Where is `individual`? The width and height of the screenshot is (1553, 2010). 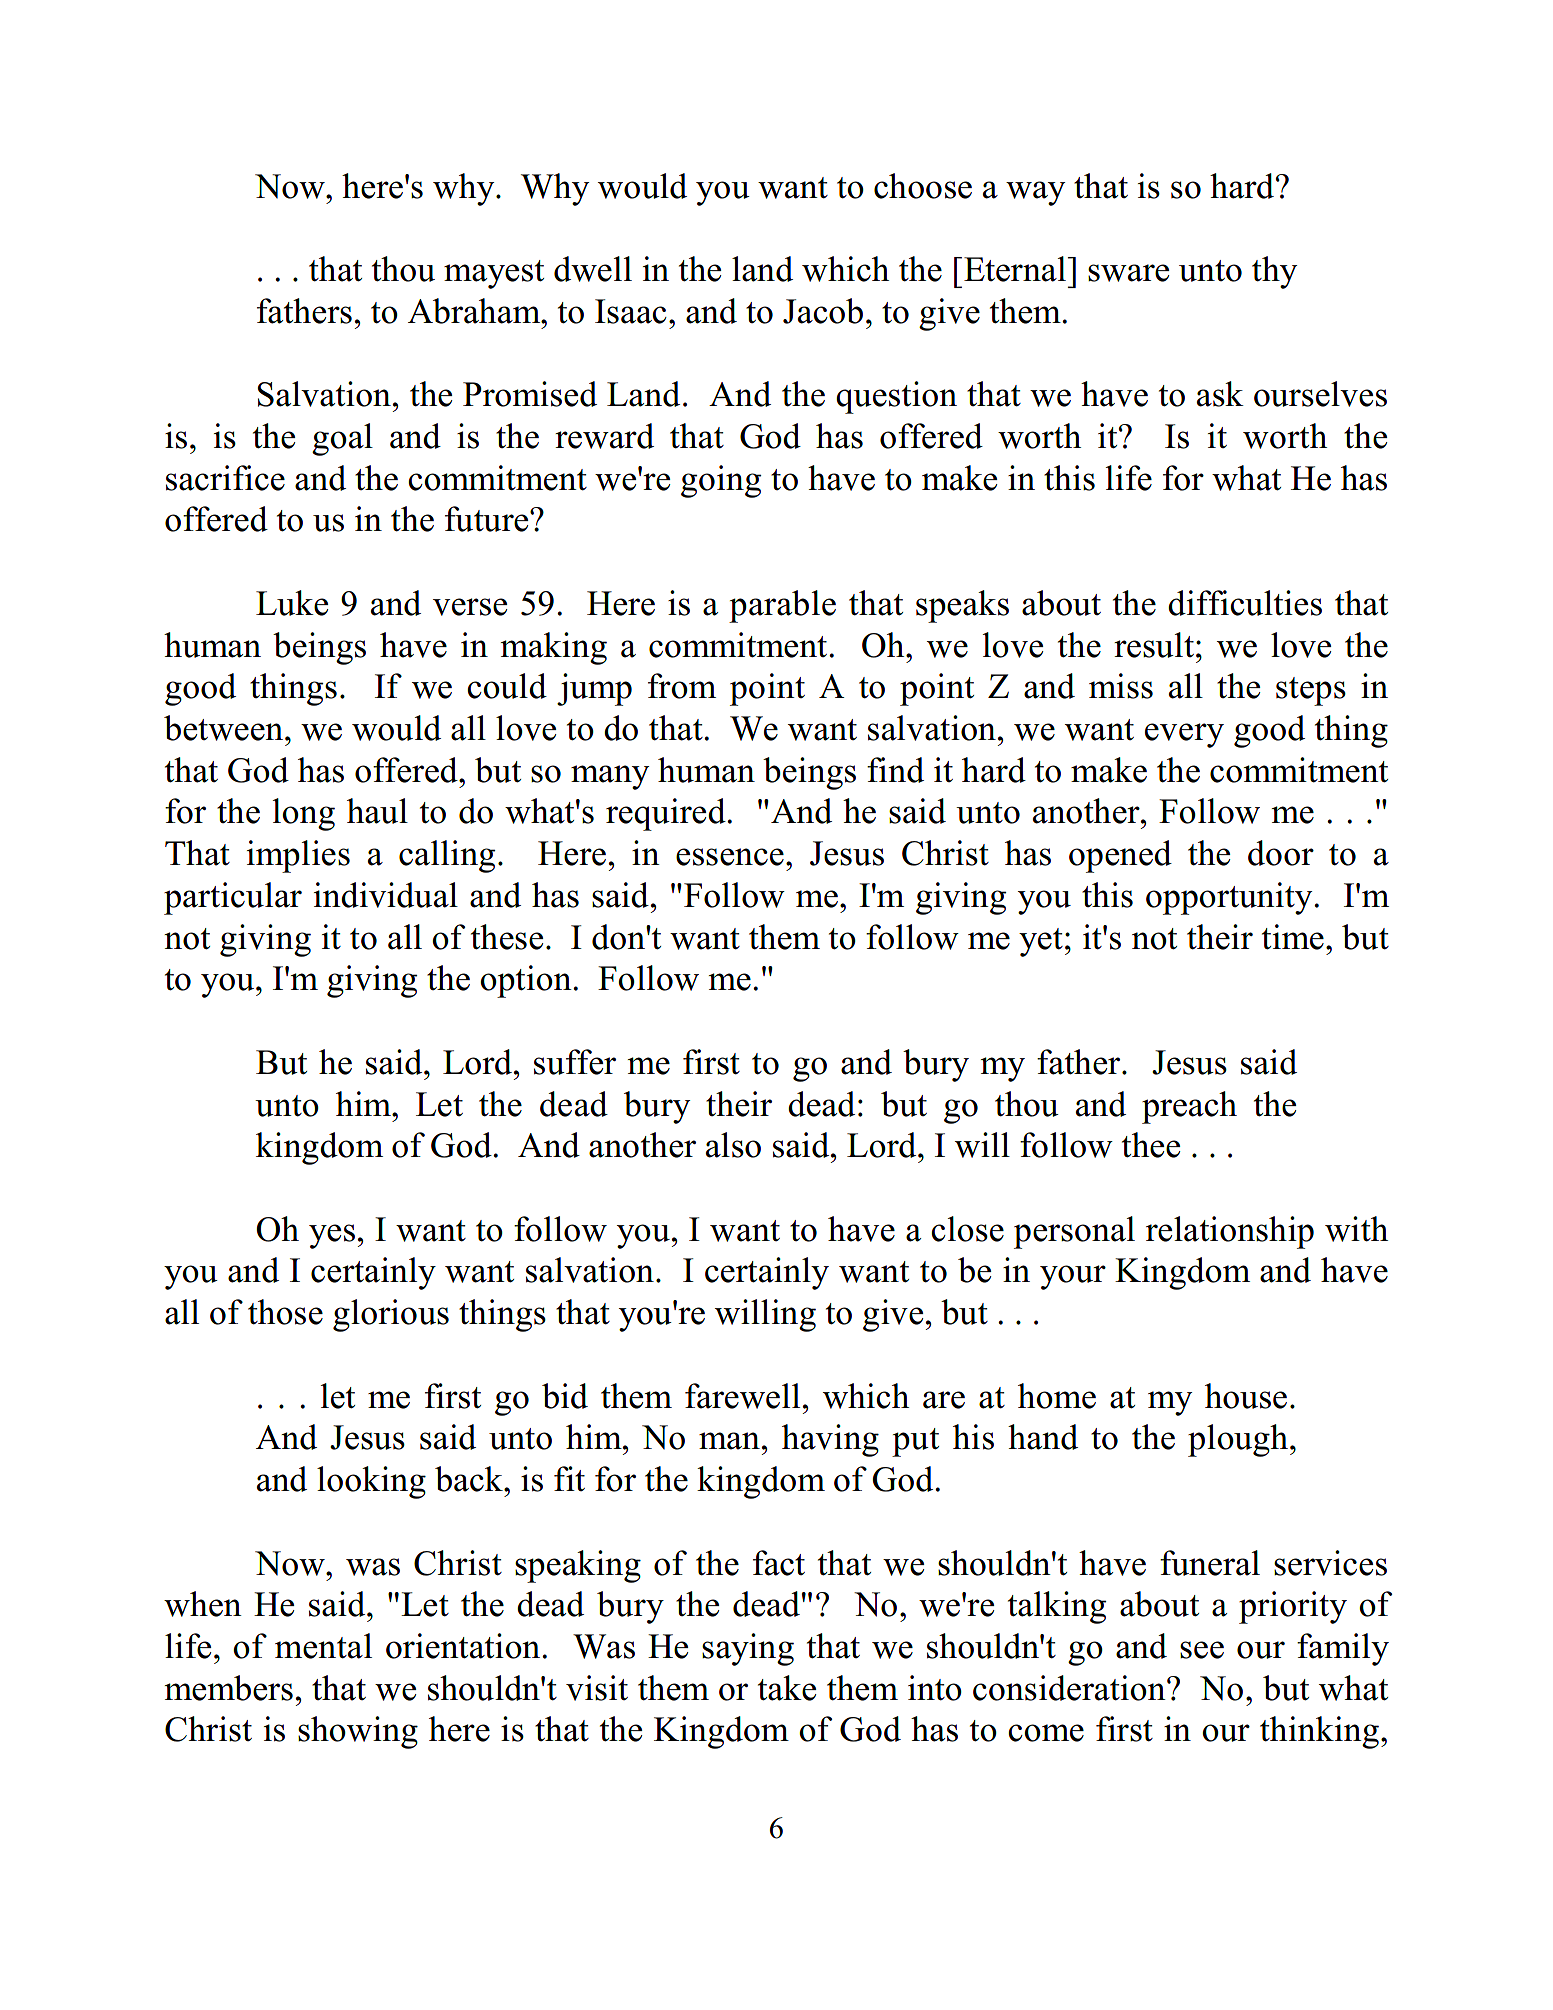
individual is located at coordinates (386, 895).
